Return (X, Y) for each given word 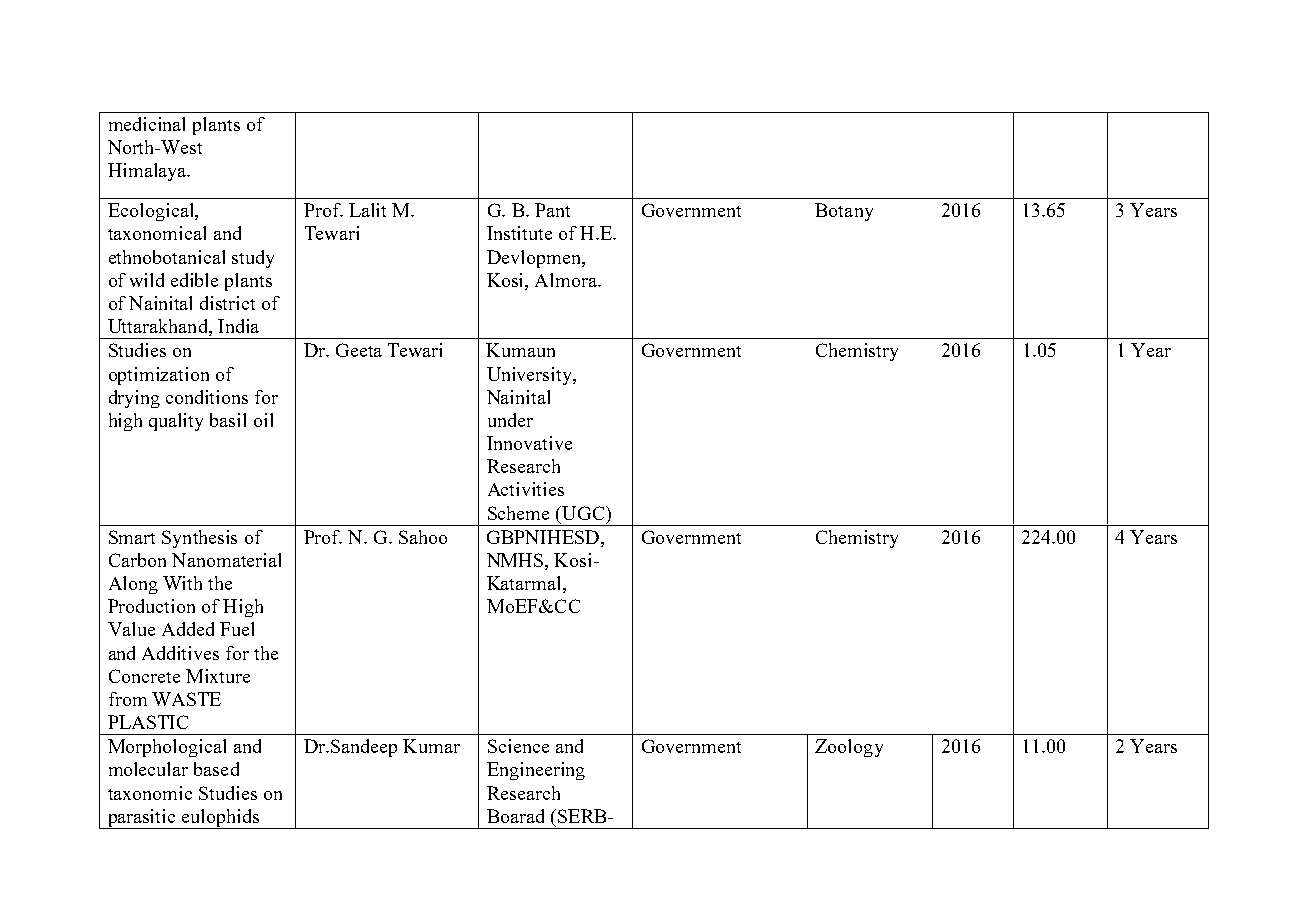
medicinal (147, 124)
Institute (519, 233)
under (510, 420)
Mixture (218, 676)
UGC (583, 513)
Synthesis (199, 539)
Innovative (529, 443)
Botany (844, 212)
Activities (526, 489)
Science (518, 746)
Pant (552, 210)
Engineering (536, 771)
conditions (207, 397)
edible (194, 280)
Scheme (518, 513)
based (216, 769)
